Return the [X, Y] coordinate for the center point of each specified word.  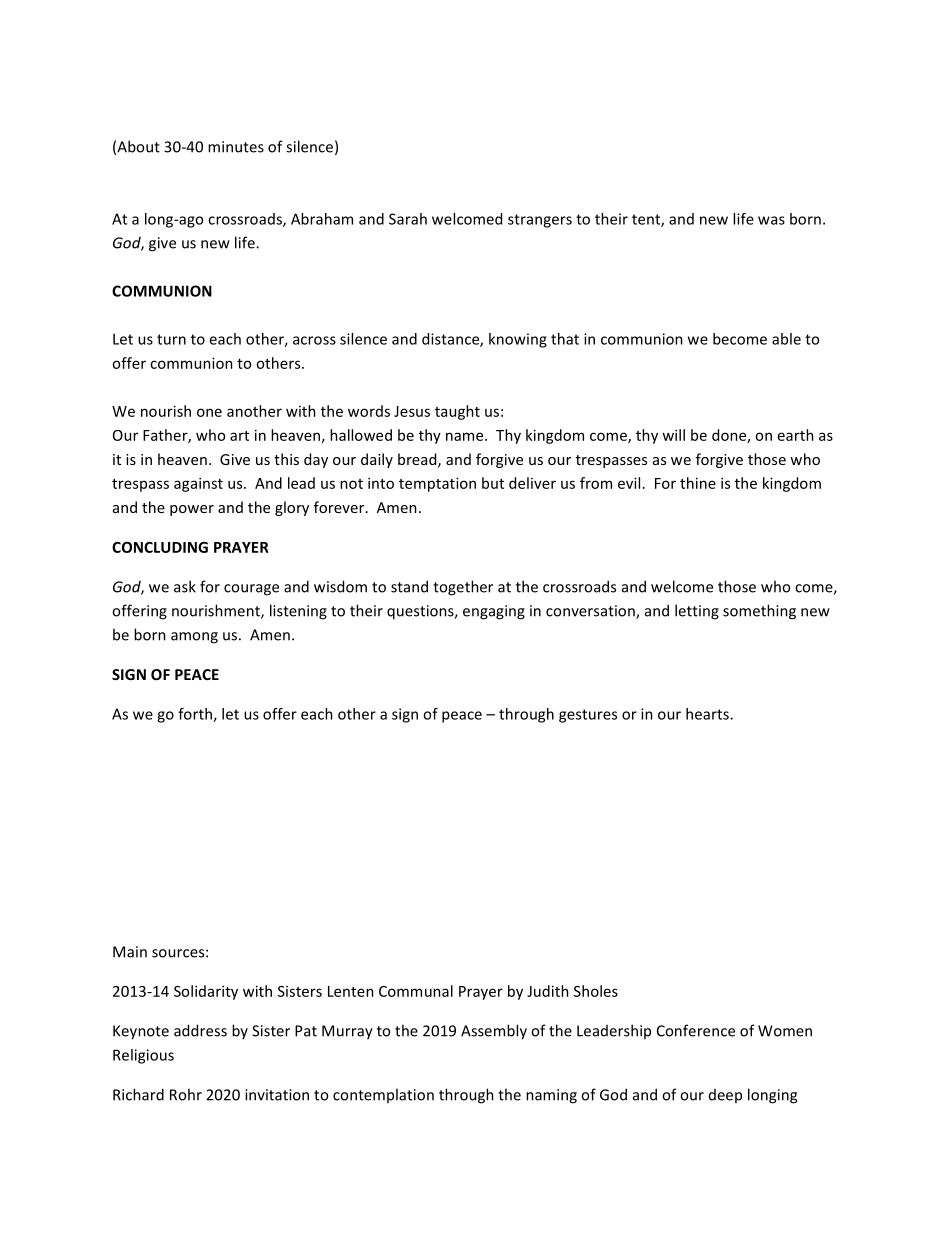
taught [457, 412]
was [771, 220]
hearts [708, 714]
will [673, 435]
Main [130, 952]
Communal [416, 991]
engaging [494, 612]
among [194, 638]
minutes [236, 147]
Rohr [186, 1094]
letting [697, 612]
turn [171, 339]
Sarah [408, 219]
